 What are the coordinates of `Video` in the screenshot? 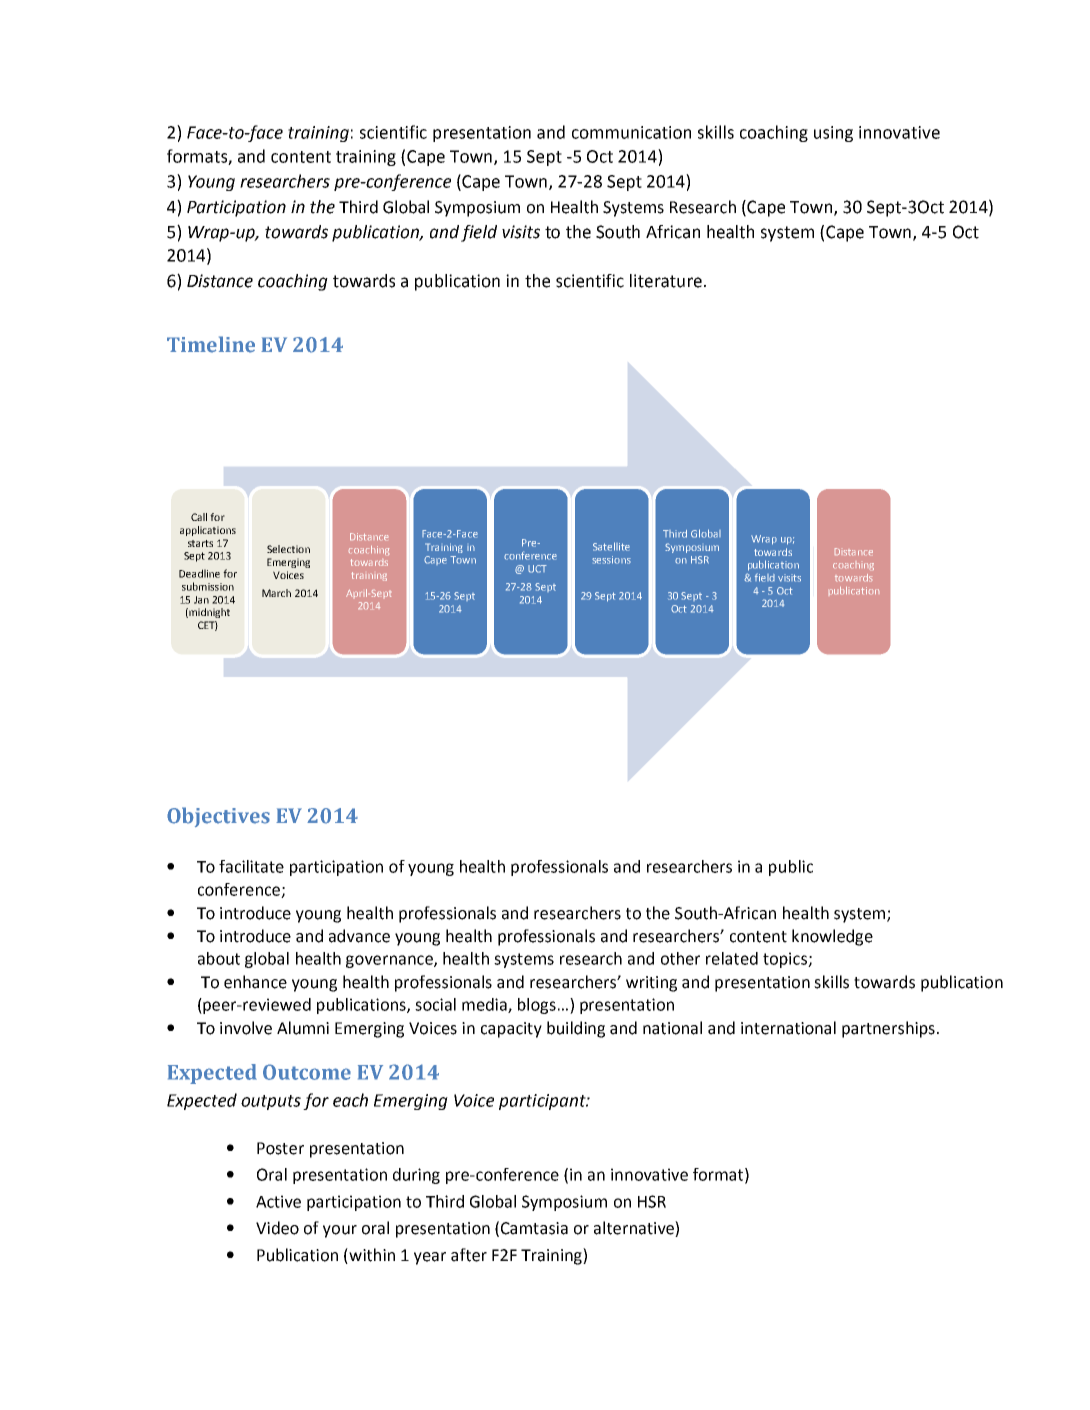 It's located at (277, 1228).
